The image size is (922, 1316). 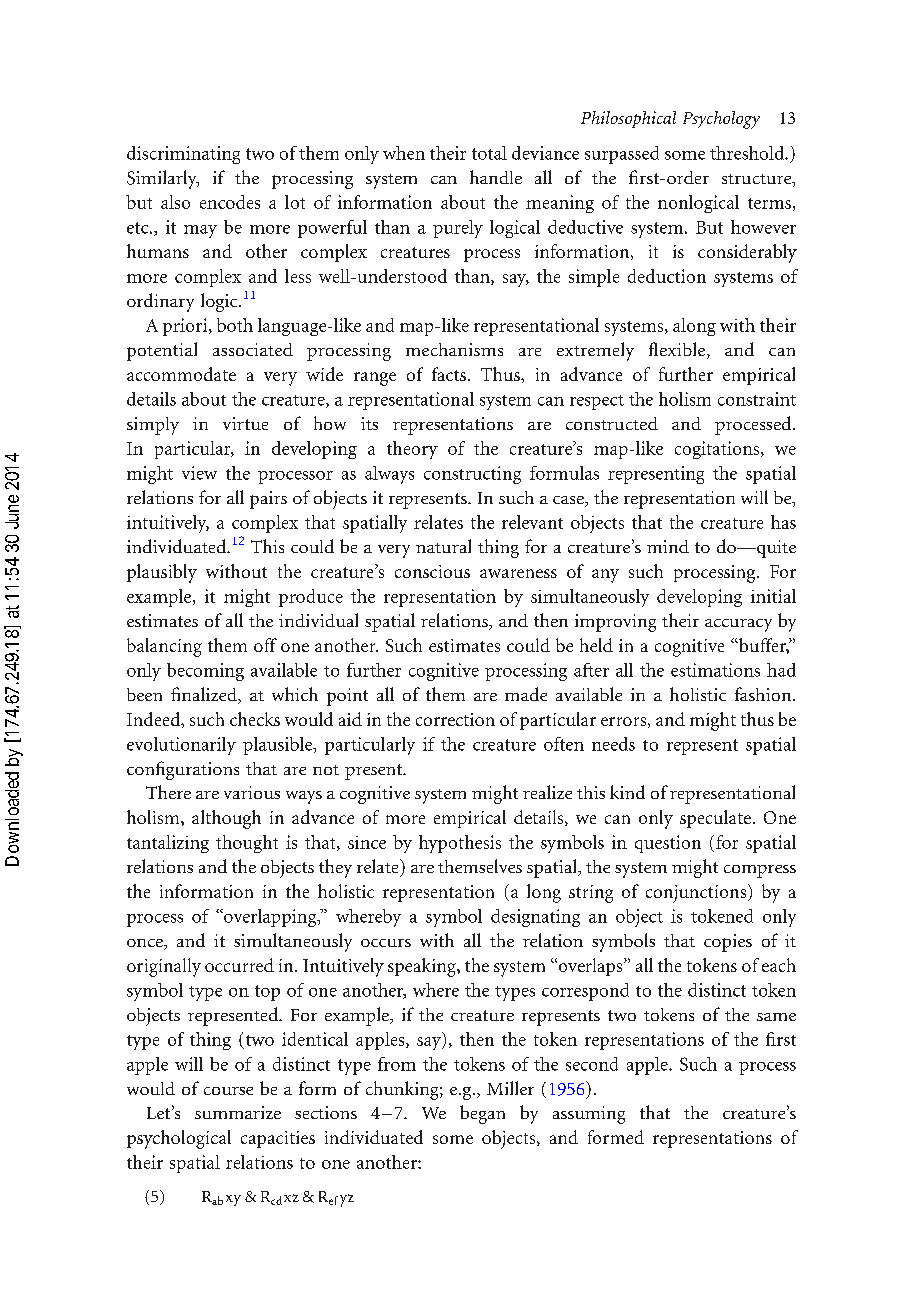 I want to click on facts, so click(x=449, y=374).
